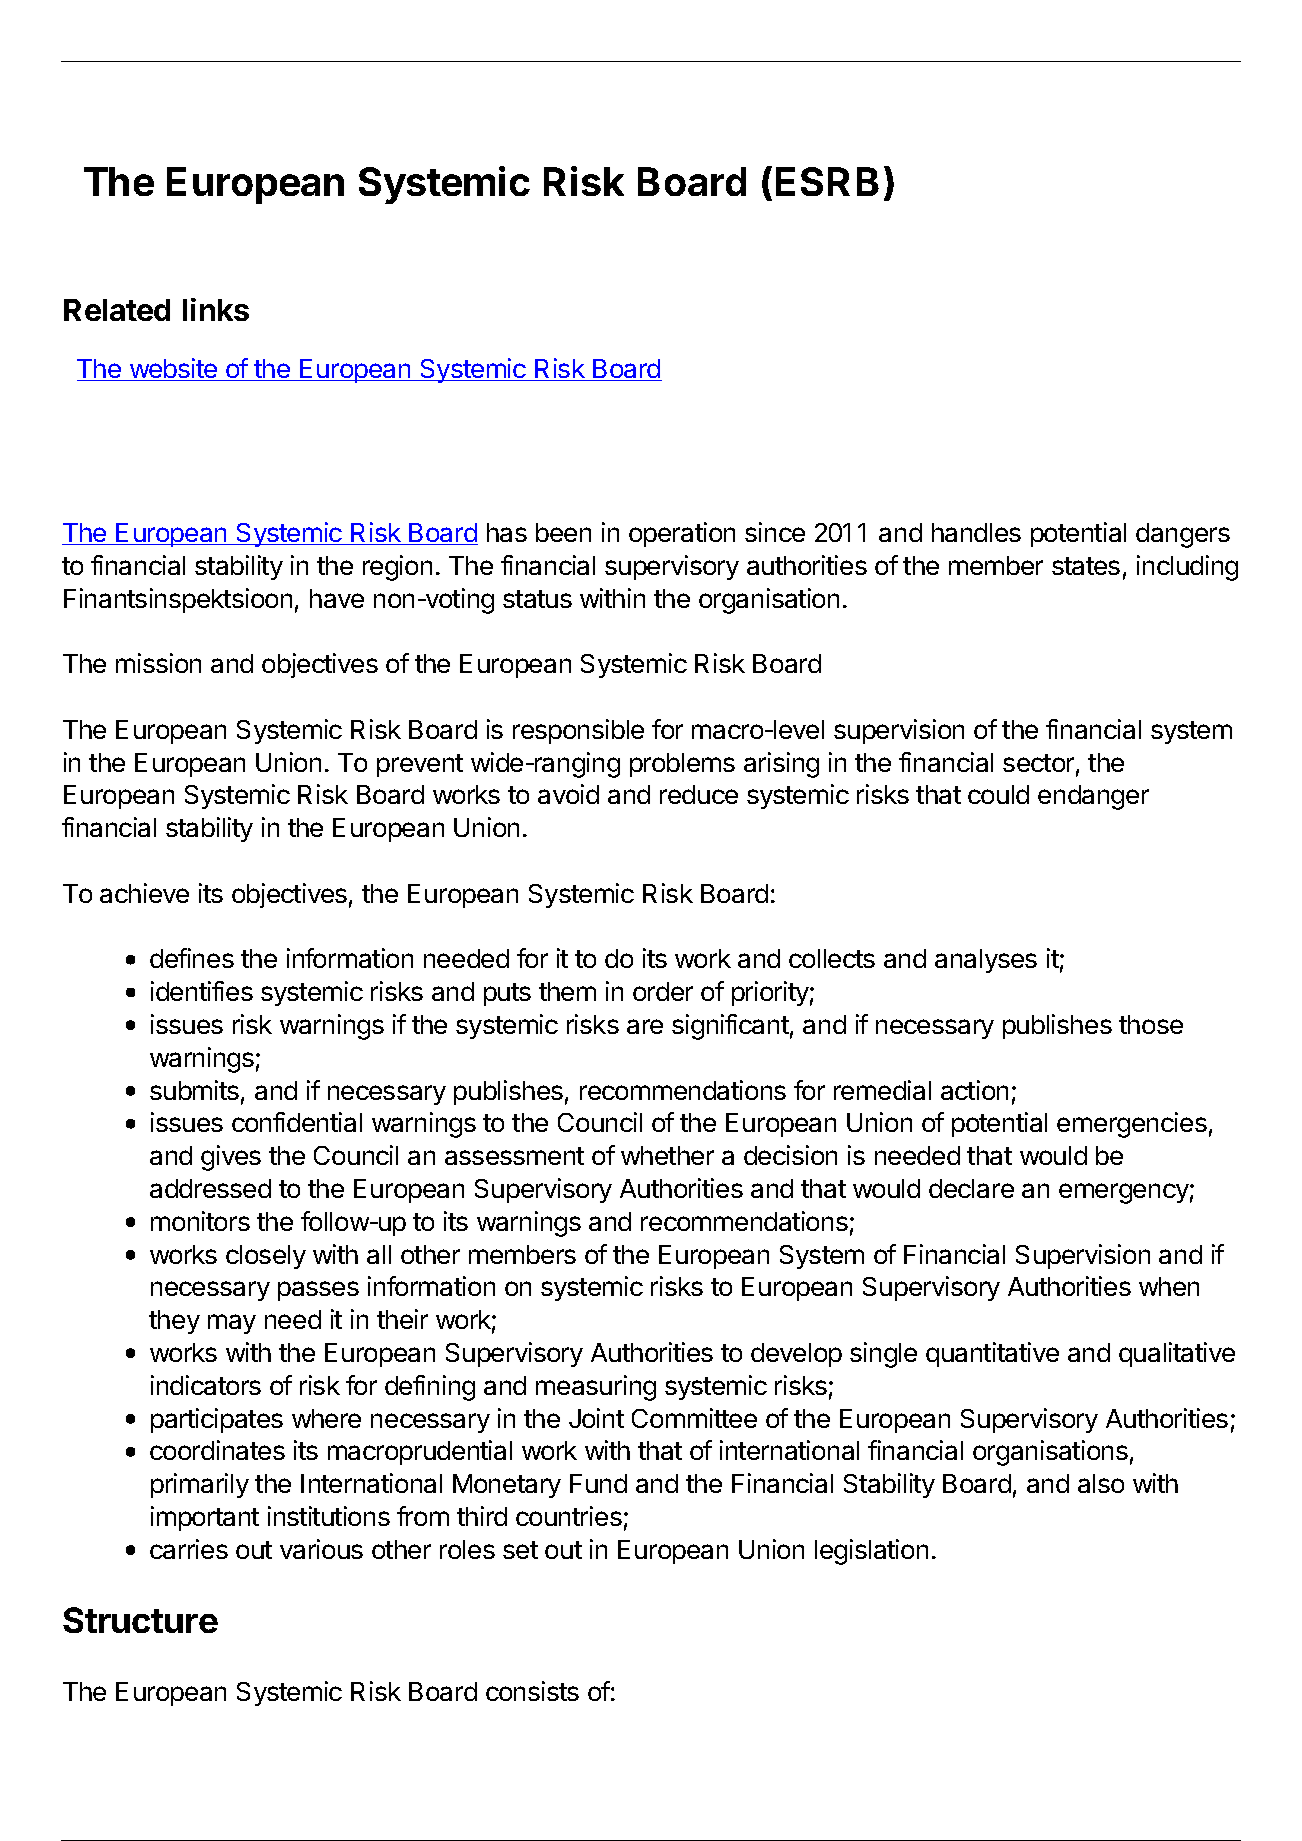 This screenshot has width=1302, height=1841. Describe the element at coordinates (1169, 1286) in the screenshot. I see `when` at that location.
